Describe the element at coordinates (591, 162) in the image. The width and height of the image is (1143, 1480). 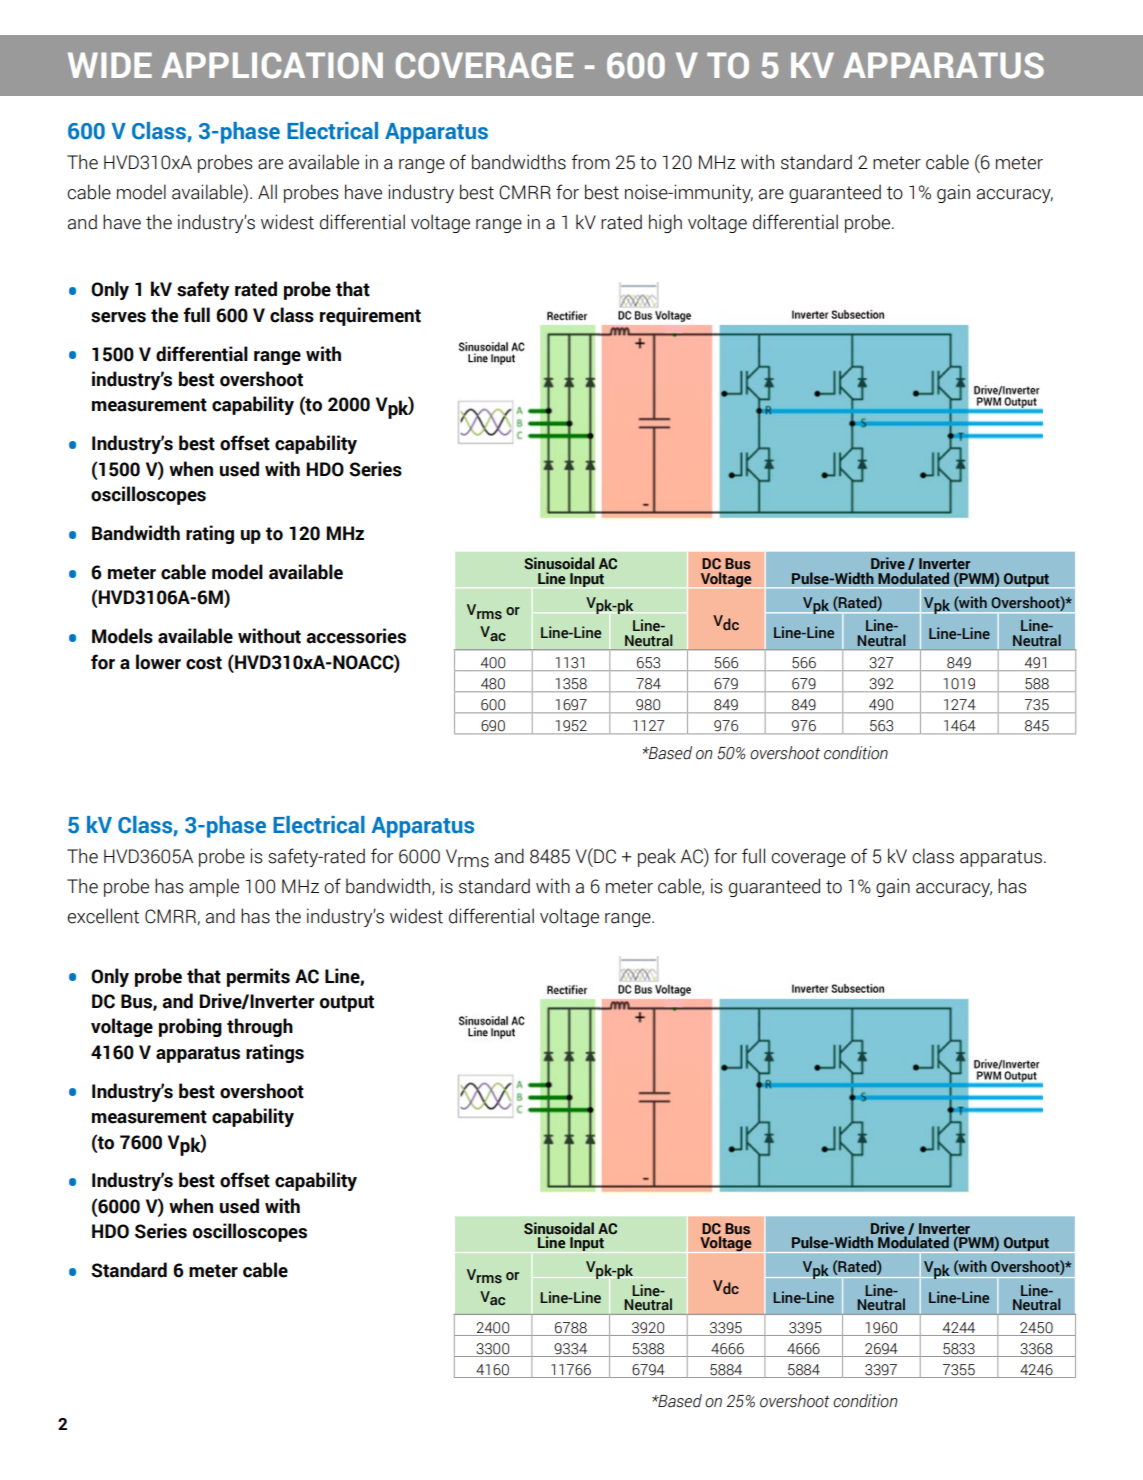
I see `from` at that location.
